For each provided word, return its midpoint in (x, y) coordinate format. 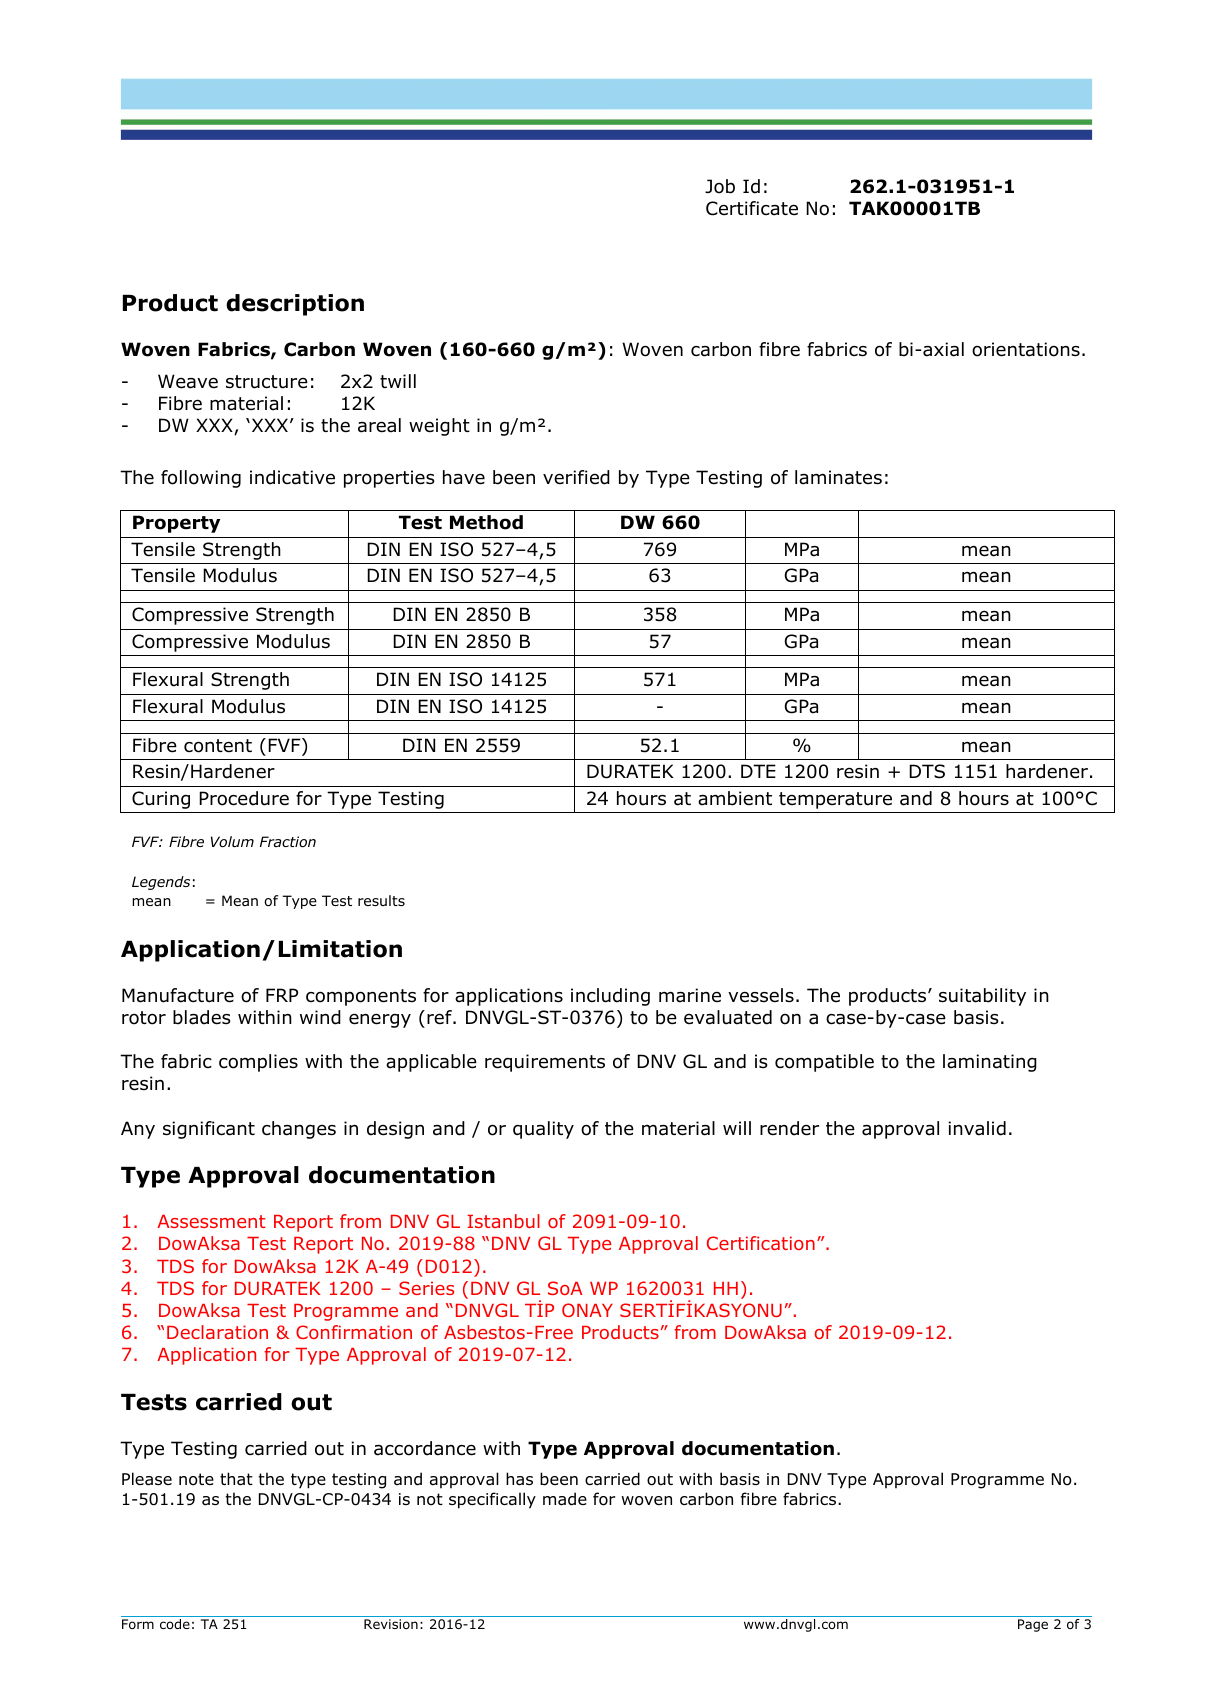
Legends (161, 883)
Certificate (752, 208)
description (295, 305)
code (175, 1624)
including (610, 997)
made (565, 1499)
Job (720, 186)
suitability (982, 997)
